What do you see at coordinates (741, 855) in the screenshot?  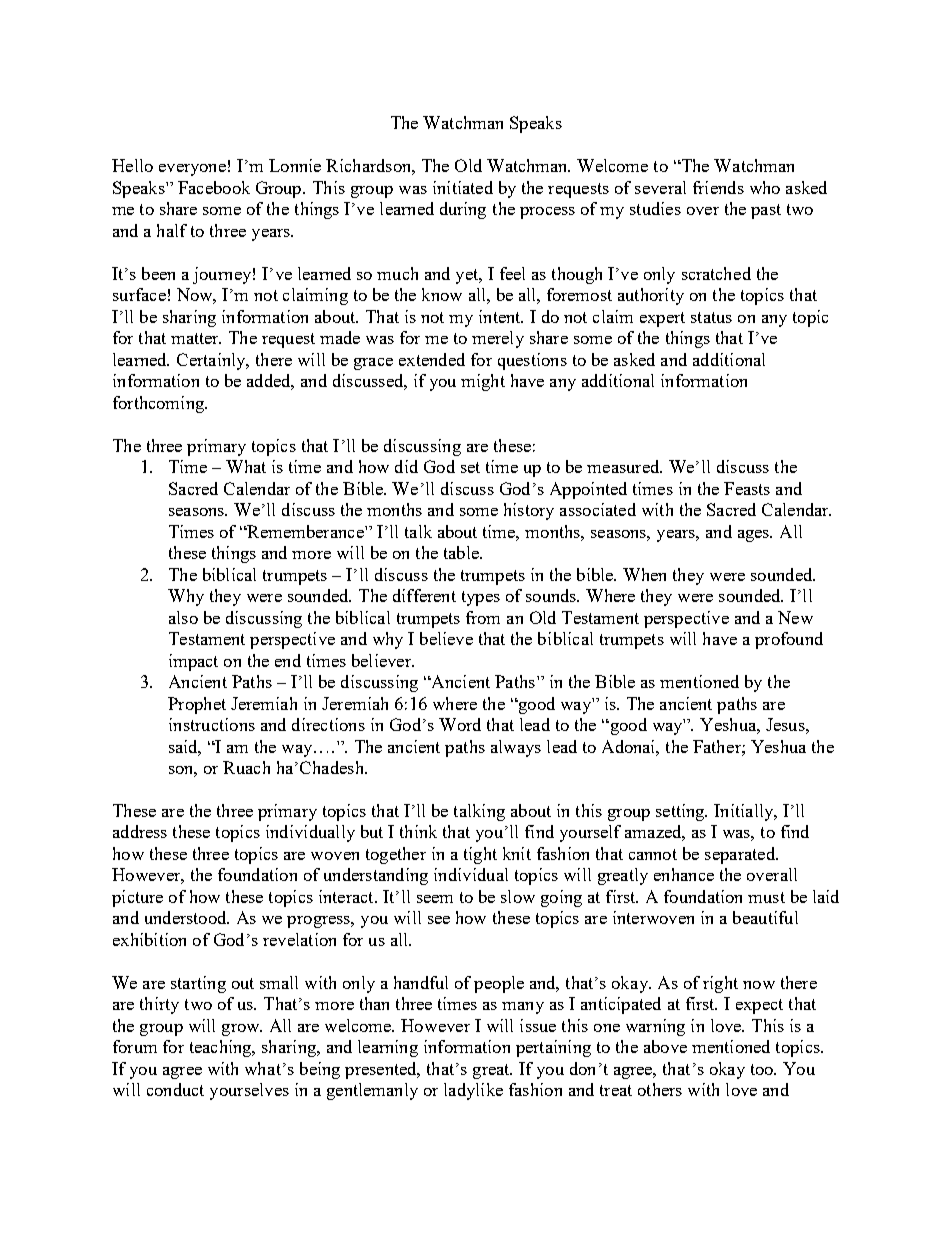 I see `separated` at bounding box center [741, 855].
